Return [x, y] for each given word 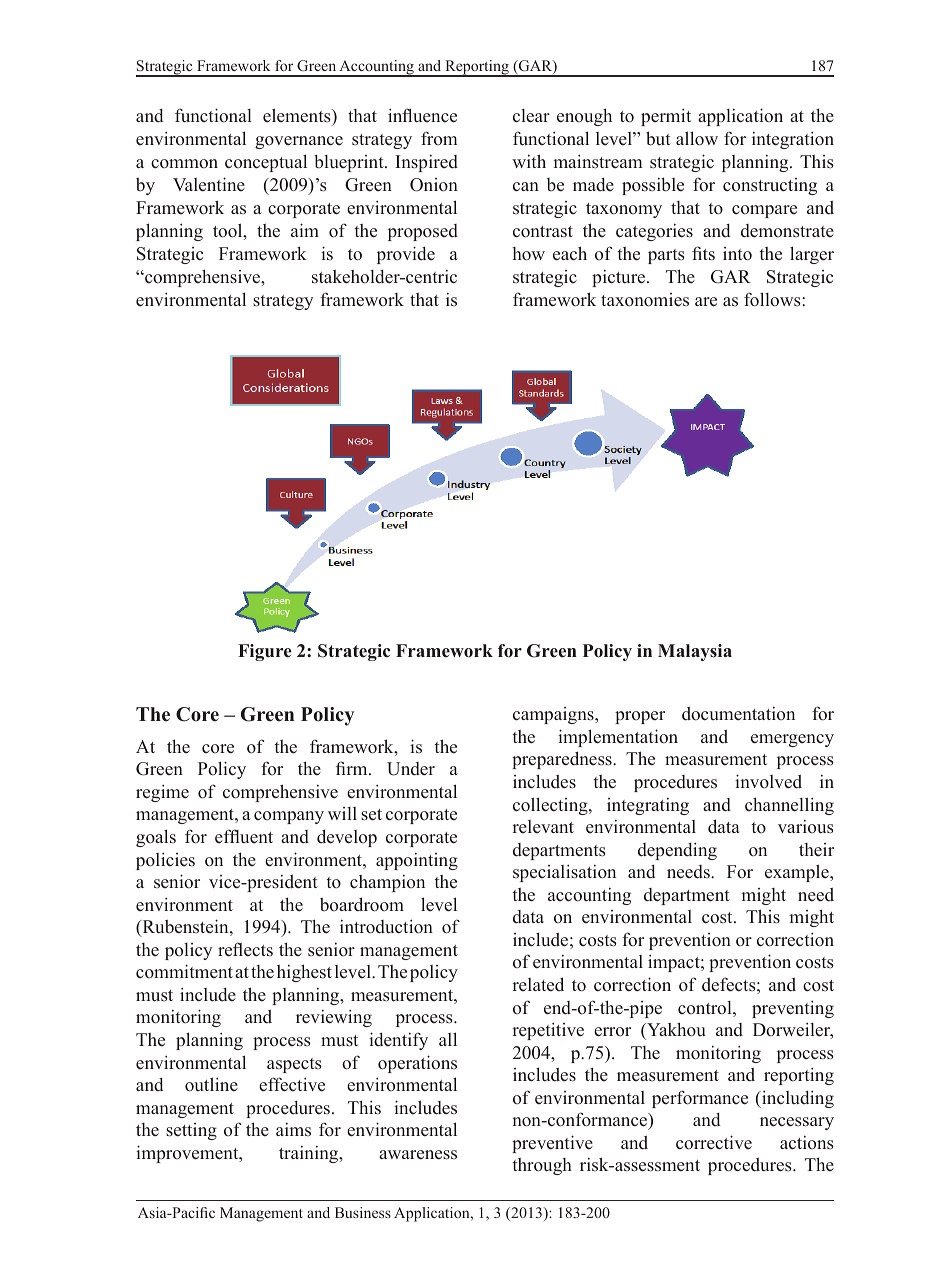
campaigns [554, 715]
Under [411, 769]
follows [773, 299]
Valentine [209, 184]
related [538, 984]
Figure [265, 652]
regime [162, 793]
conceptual [266, 163]
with [529, 161]
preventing [793, 1009]
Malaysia [695, 652]
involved [768, 781]
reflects [245, 949]
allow [697, 138]
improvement [188, 1154]
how [528, 254]
